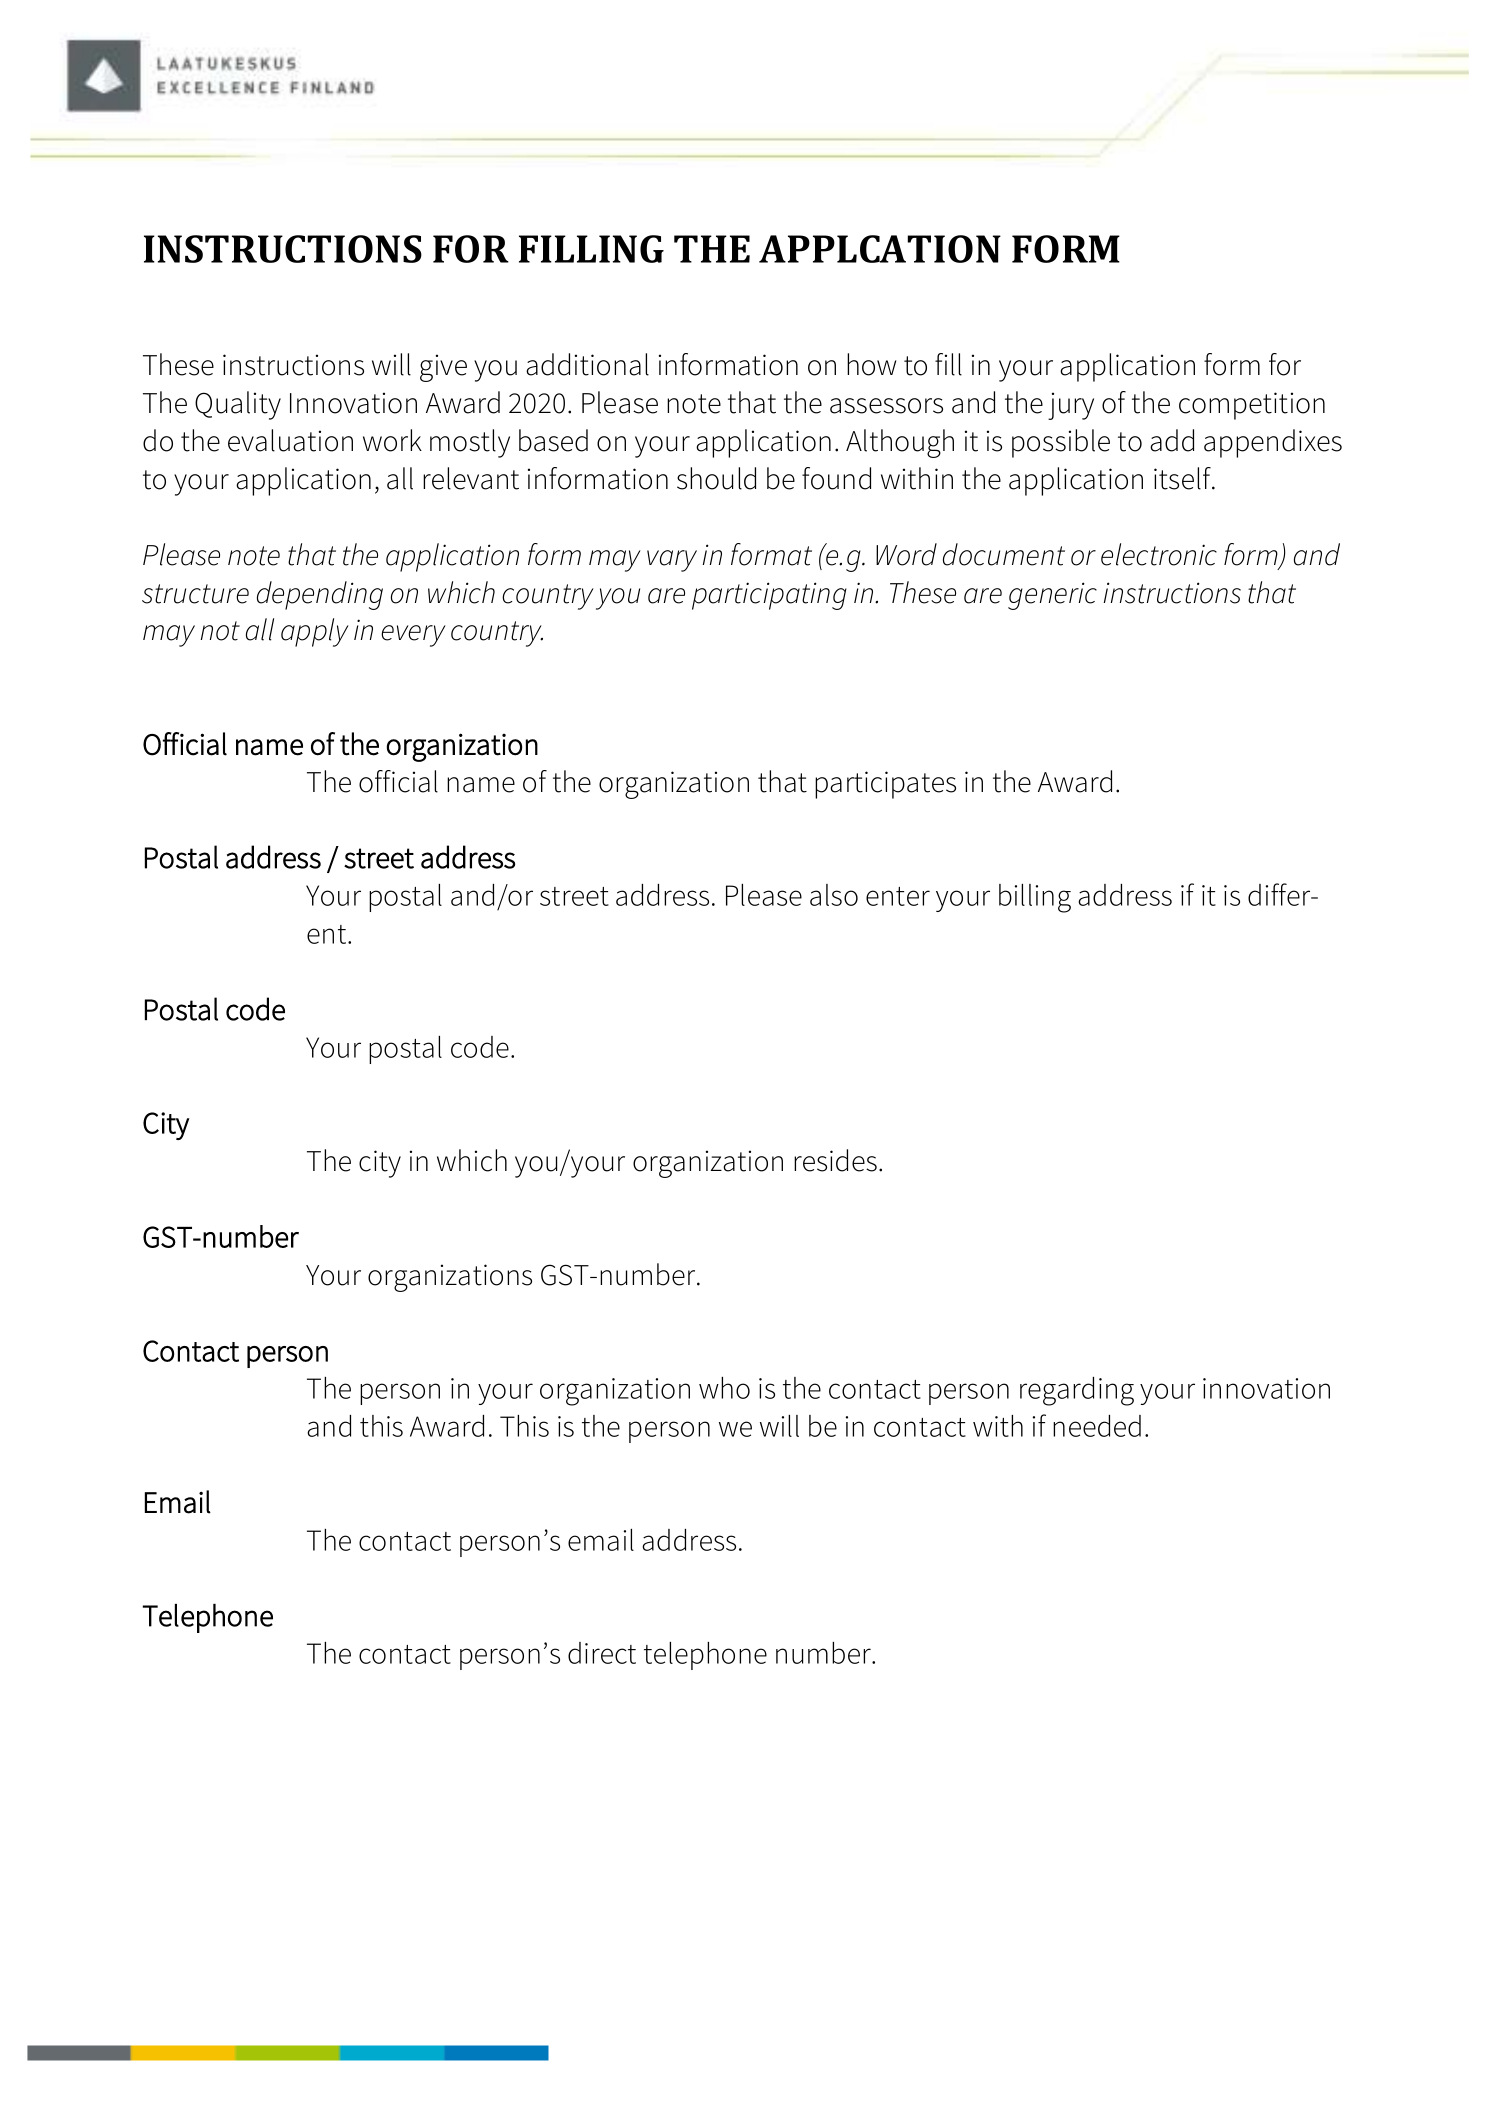  What do you see at coordinates (1071, 406) in the document?
I see `jury` at bounding box center [1071, 406].
